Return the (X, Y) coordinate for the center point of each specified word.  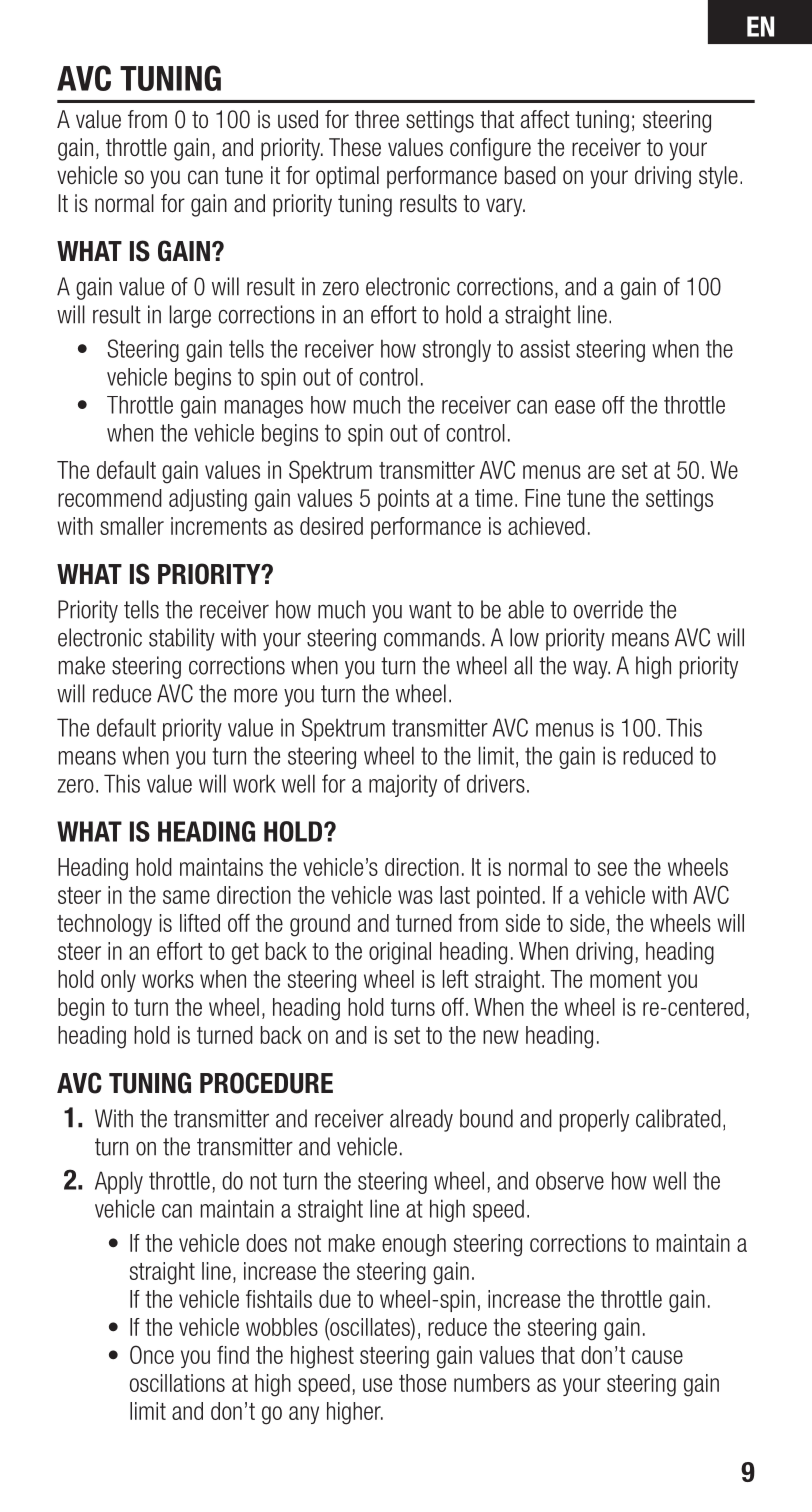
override (608, 609)
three (377, 119)
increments (219, 526)
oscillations (177, 1383)
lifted (200, 923)
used (298, 119)
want (430, 610)
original (400, 953)
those (422, 1383)
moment (626, 979)
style (718, 177)
